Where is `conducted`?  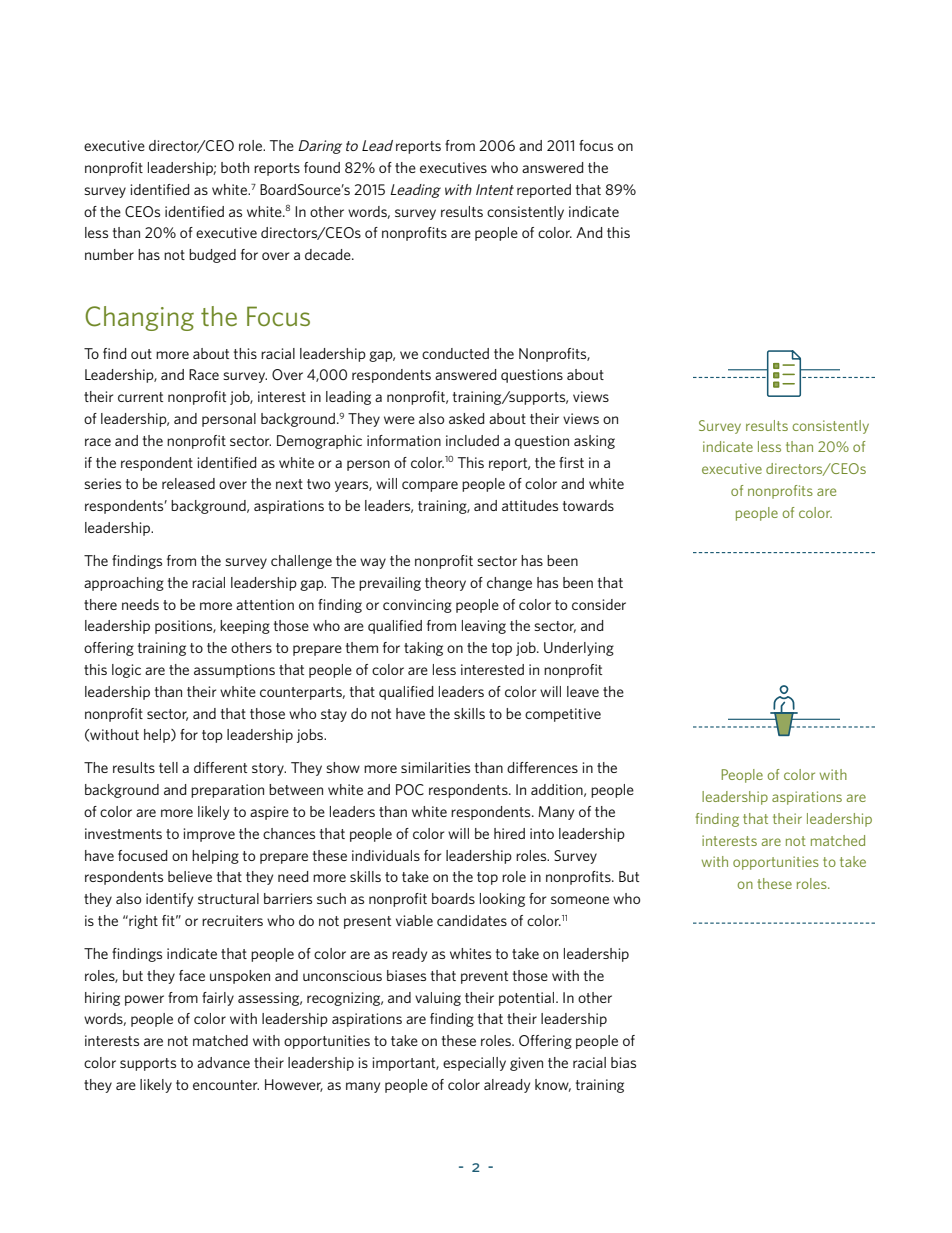 conducted is located at coordinates (455, 353).
